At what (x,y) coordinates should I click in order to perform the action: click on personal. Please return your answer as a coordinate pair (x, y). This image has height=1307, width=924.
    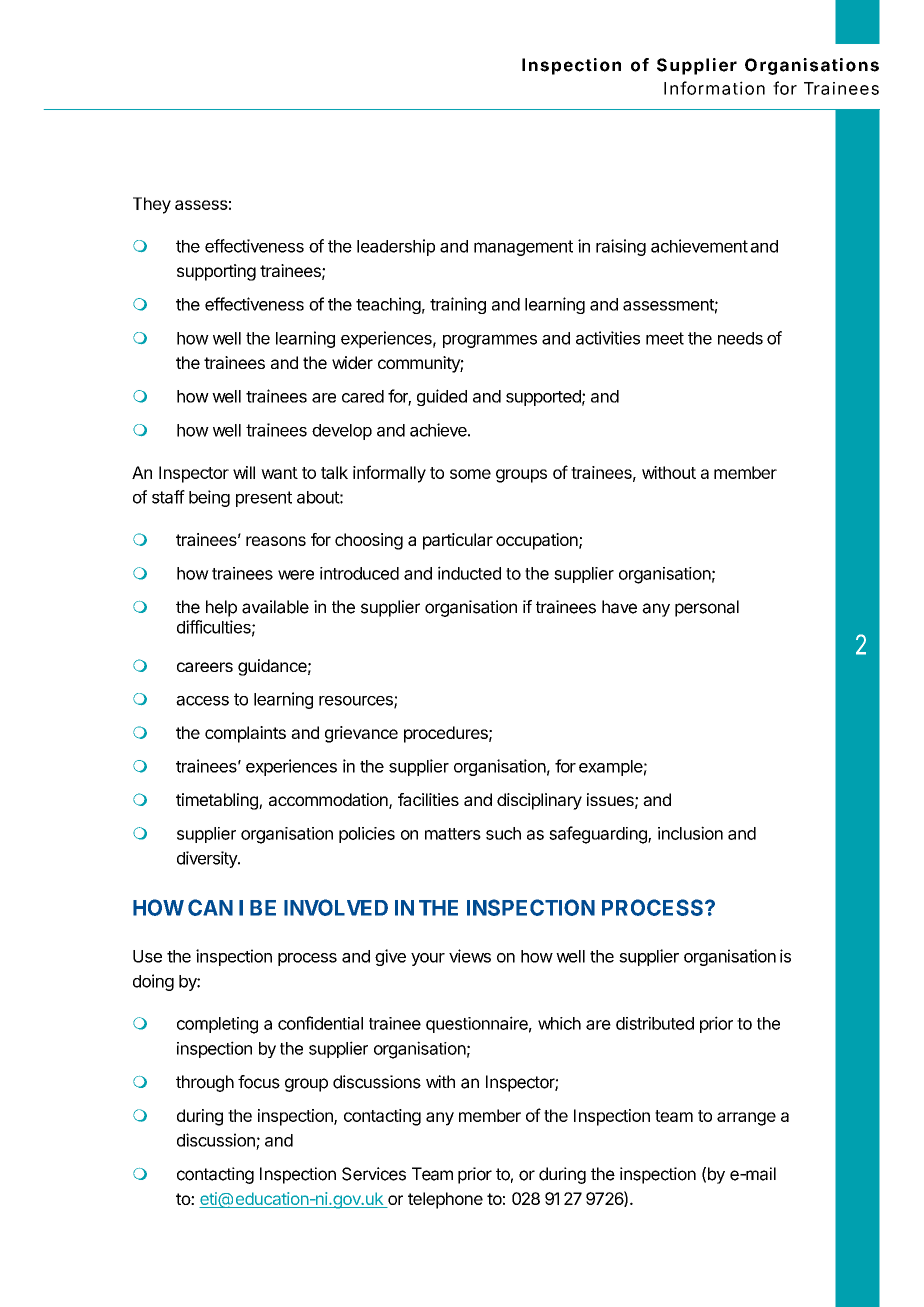
    Looking at the image, I should click on (707, 608).
